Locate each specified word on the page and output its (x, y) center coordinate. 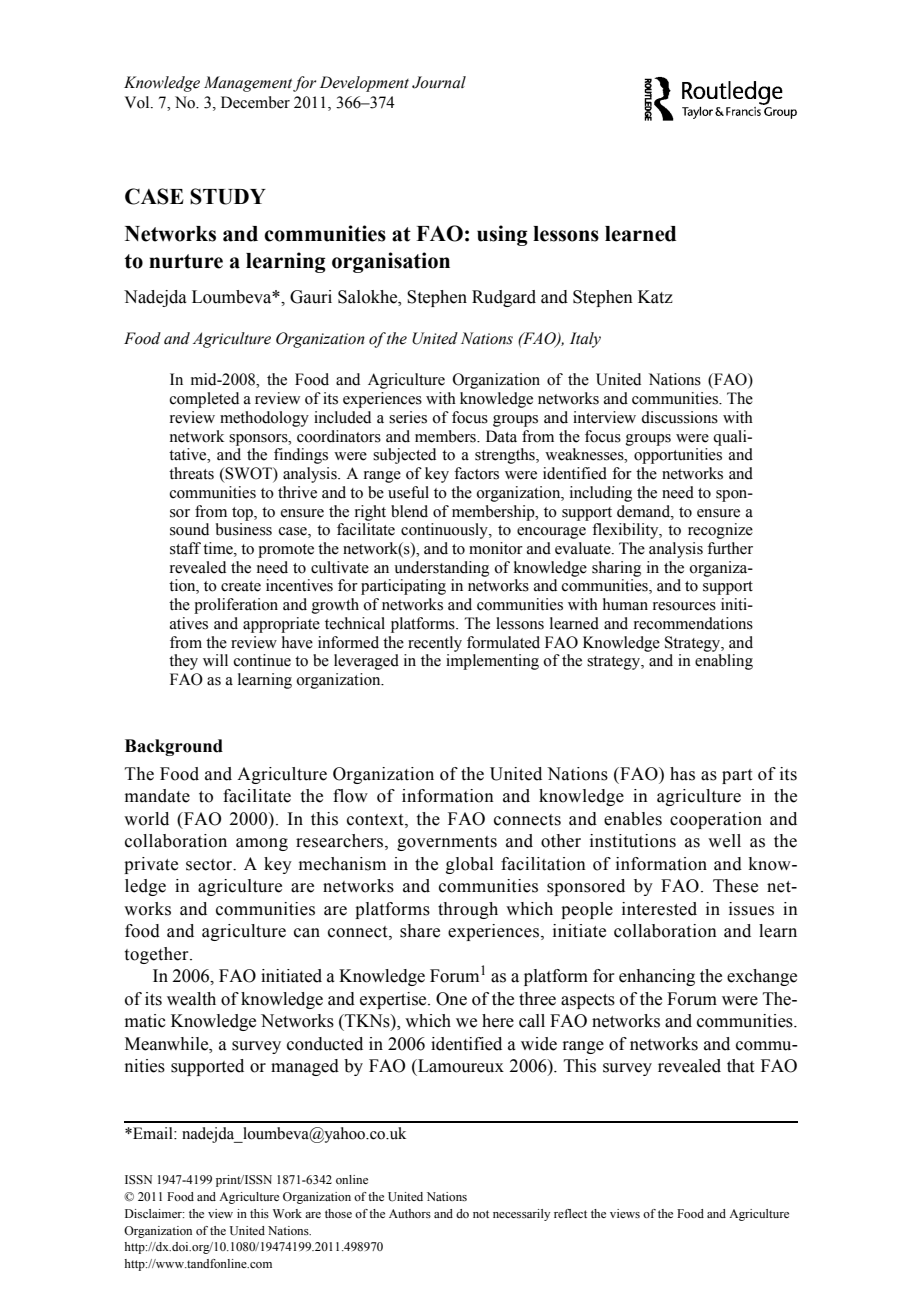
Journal (439, 82)
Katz (655, 297)
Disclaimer (154, 1213)
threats (191, 473)
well (724, 841)
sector (210, 865)
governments (447, 843)
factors (476, 473)
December (255, 102)
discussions (679, 417)
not (481, 1214)
